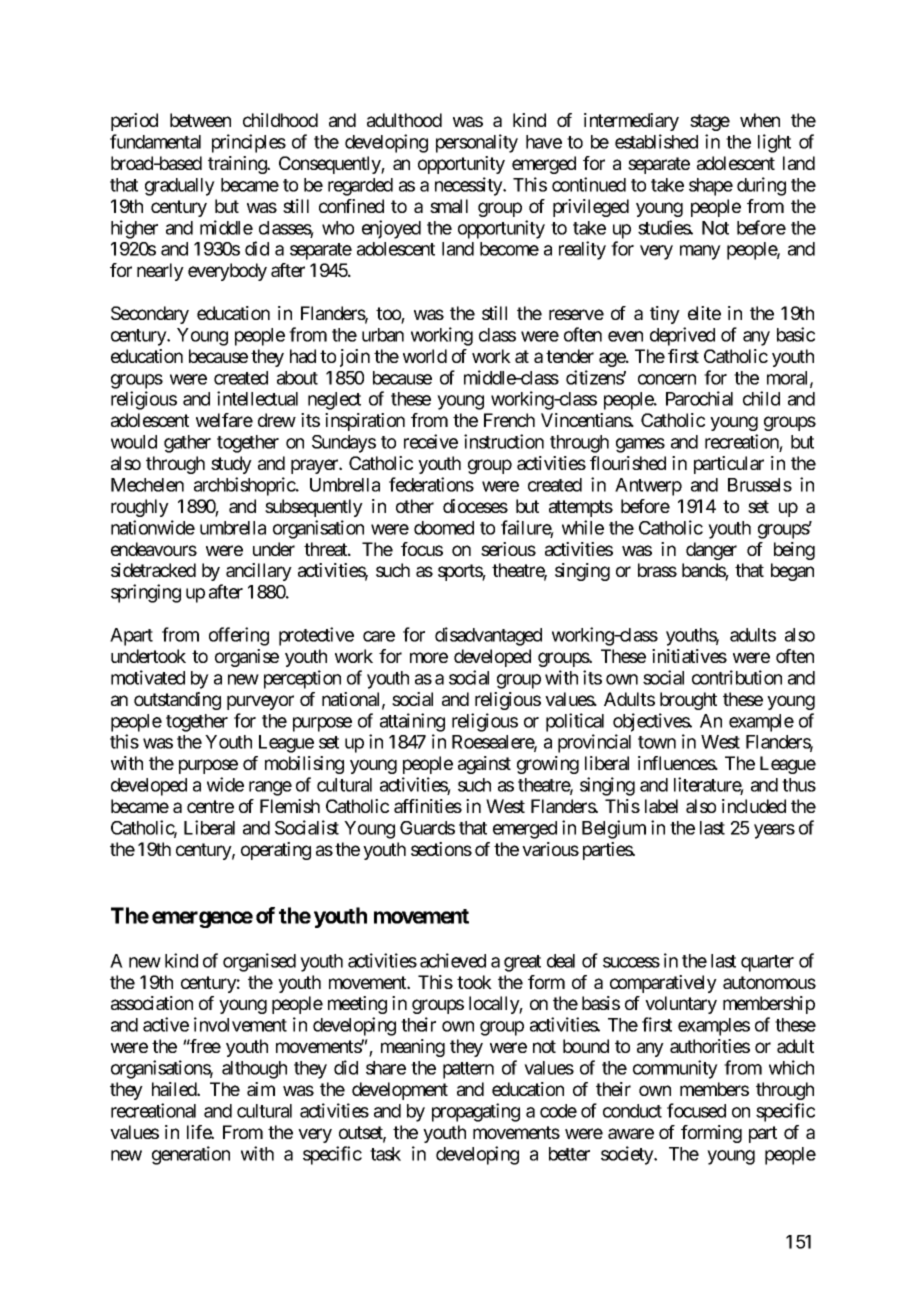  I want to click on propagating, so click(476, 1112).
